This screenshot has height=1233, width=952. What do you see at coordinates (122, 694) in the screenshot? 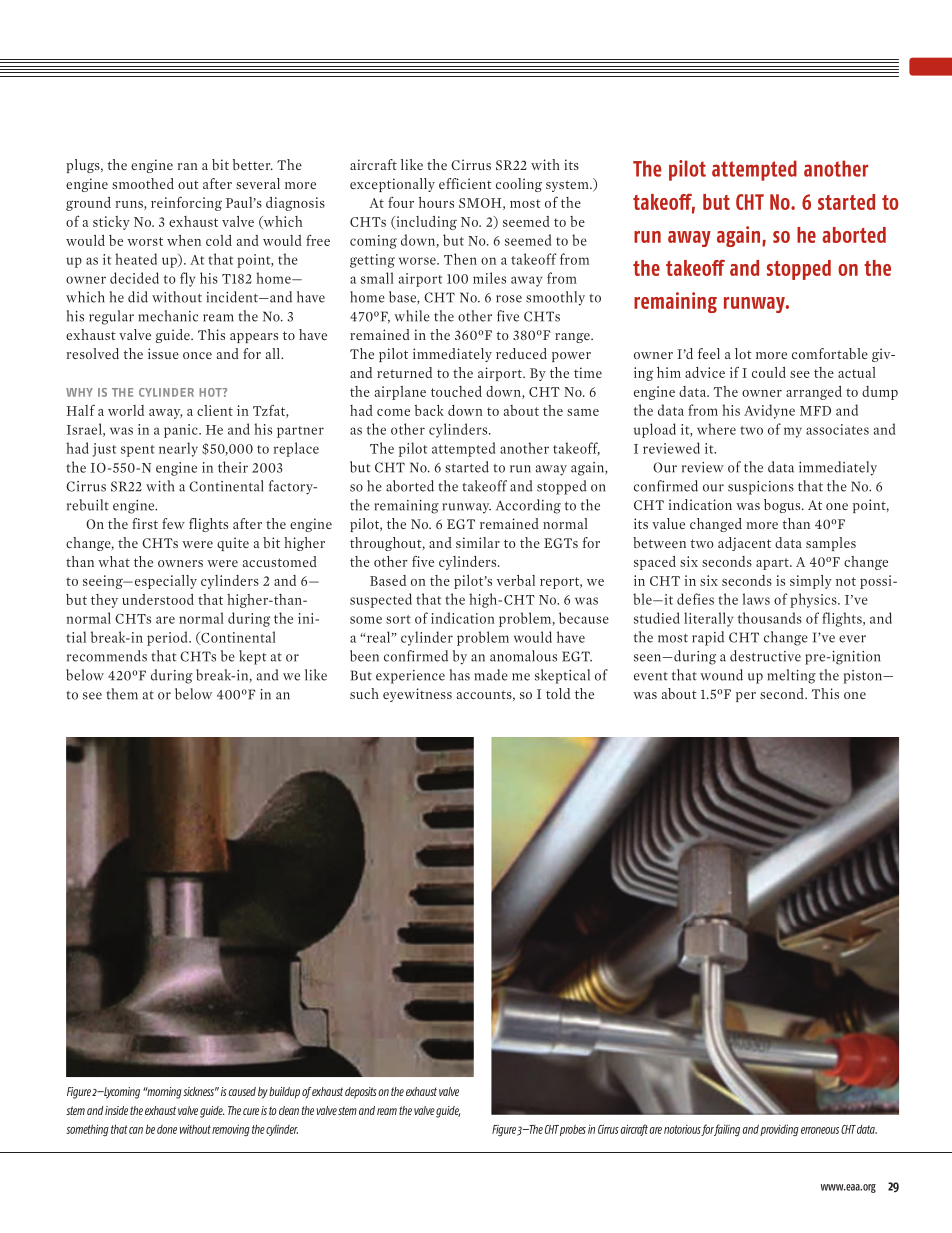
I see `them` at bounding box center [122, 694].
